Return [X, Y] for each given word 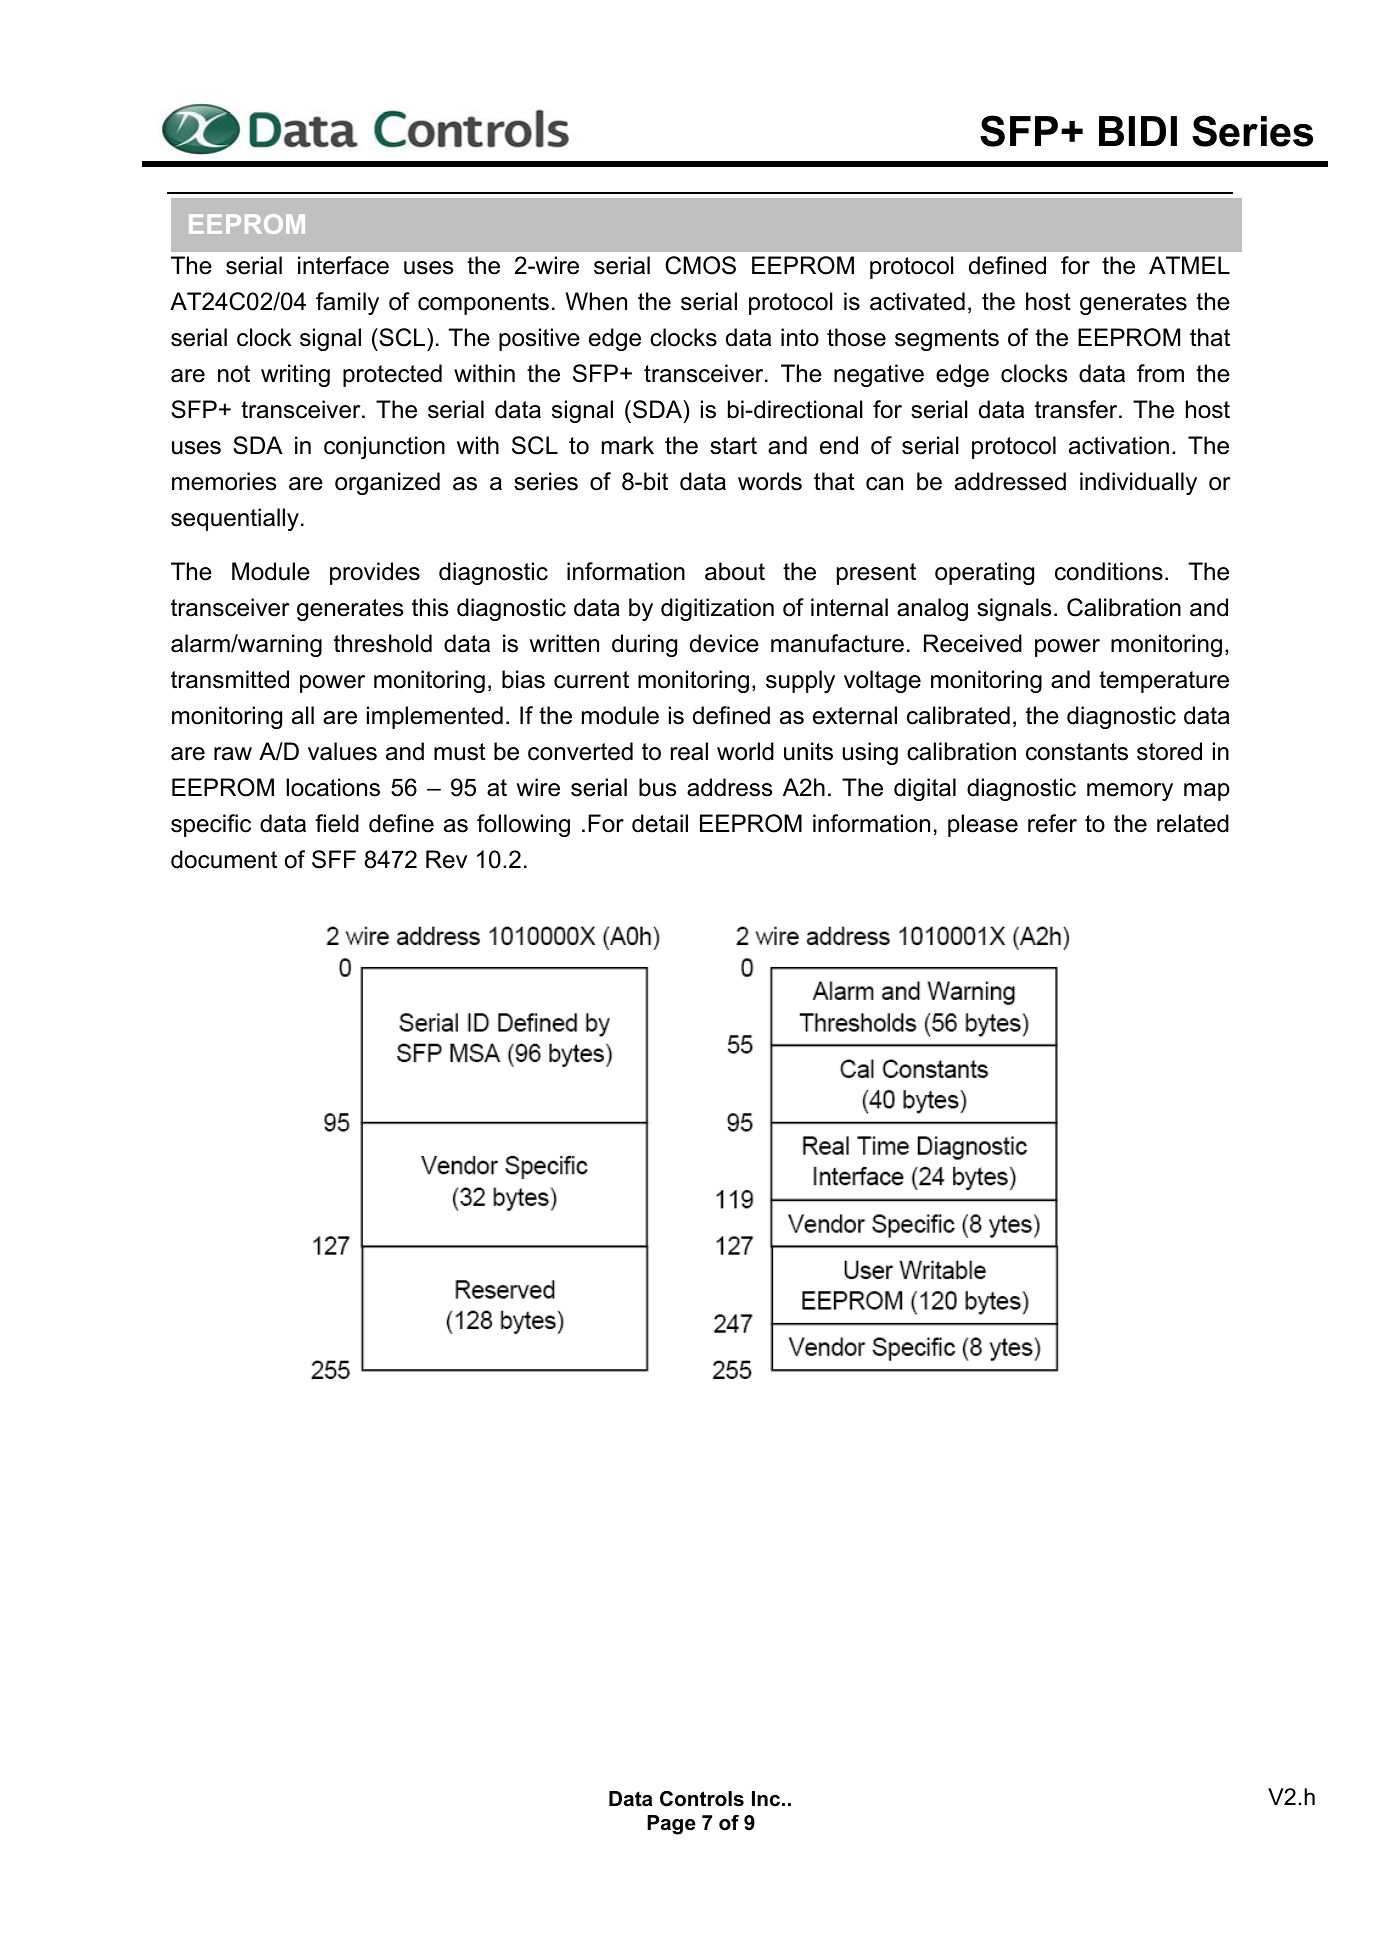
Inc [767, 1799]
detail [660, 823]
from [1160, 373]
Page [671, 1825]
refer [1052, 823]
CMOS [700, 265]
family [347, 303]
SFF [334, 859]
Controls [702, 1799]
